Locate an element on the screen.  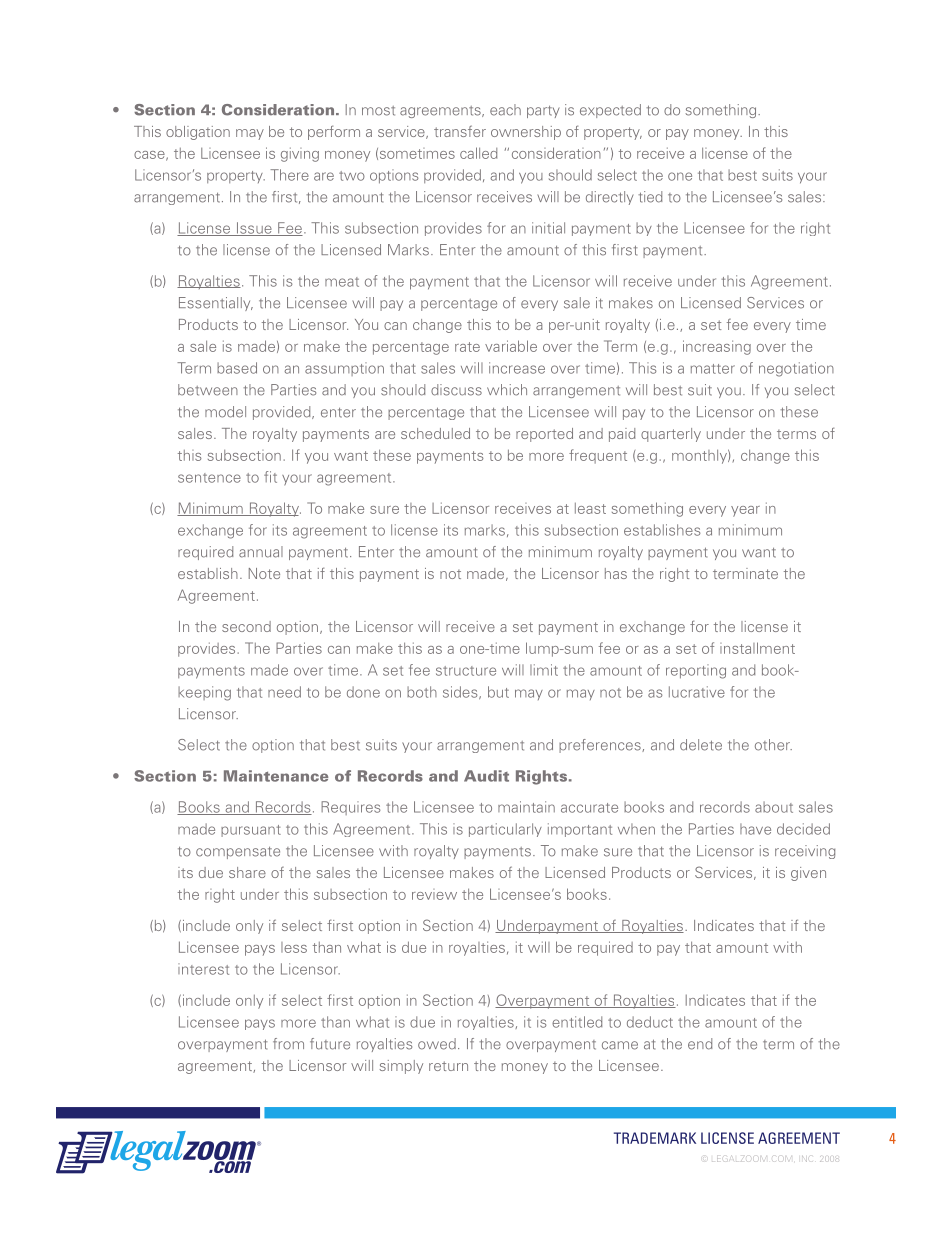
variable is located at coordinates (511, 346).
